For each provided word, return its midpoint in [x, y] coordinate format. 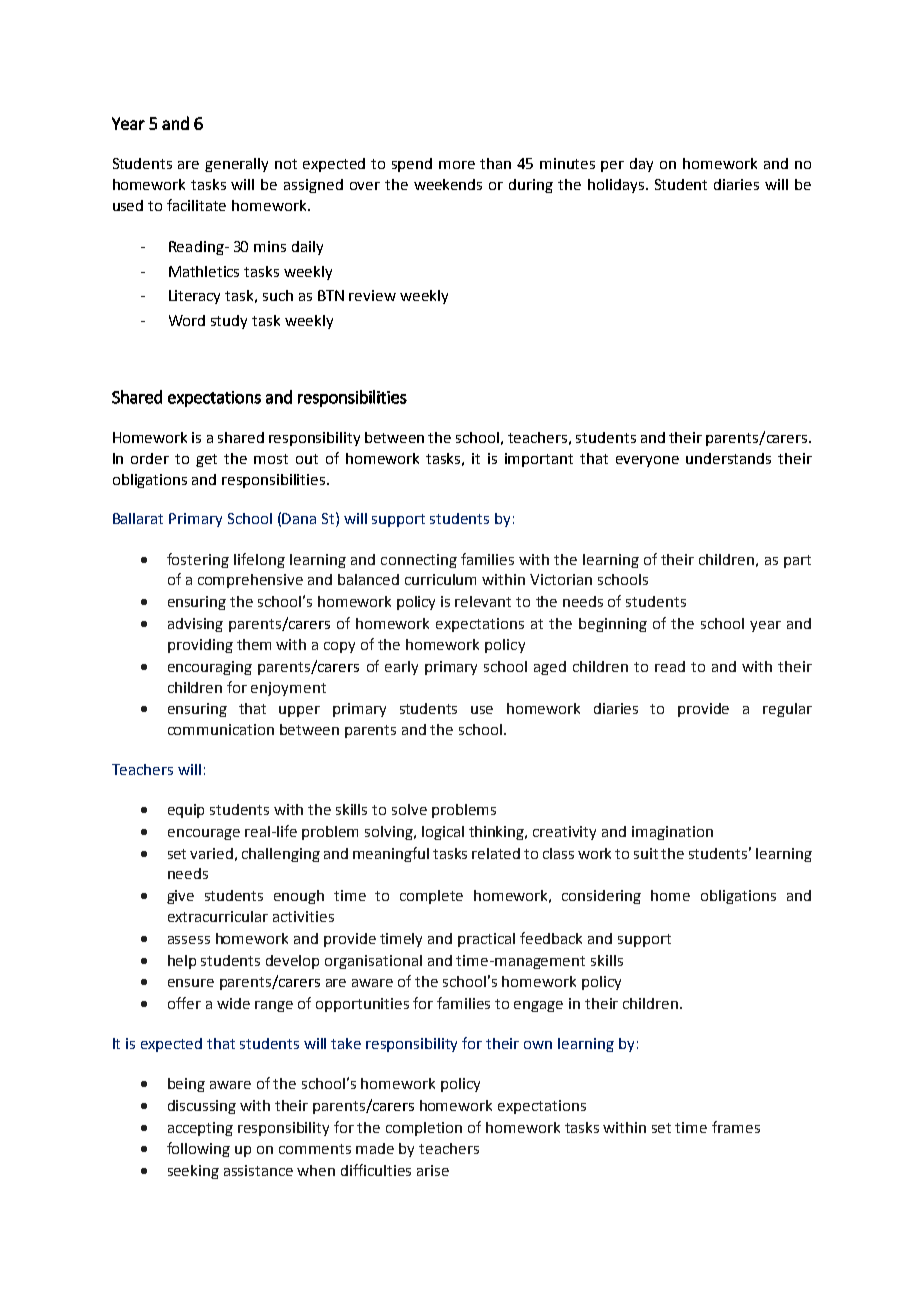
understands [728, 458]
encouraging [210, 668]
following [198, 1149]
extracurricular [218, 916]
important [539, 460]
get [206, 460]
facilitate [196, 205]
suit [646, 853]
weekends [448, 184]
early [401, 668]
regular [787, 710]
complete [431, 897]
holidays [617, 186]
